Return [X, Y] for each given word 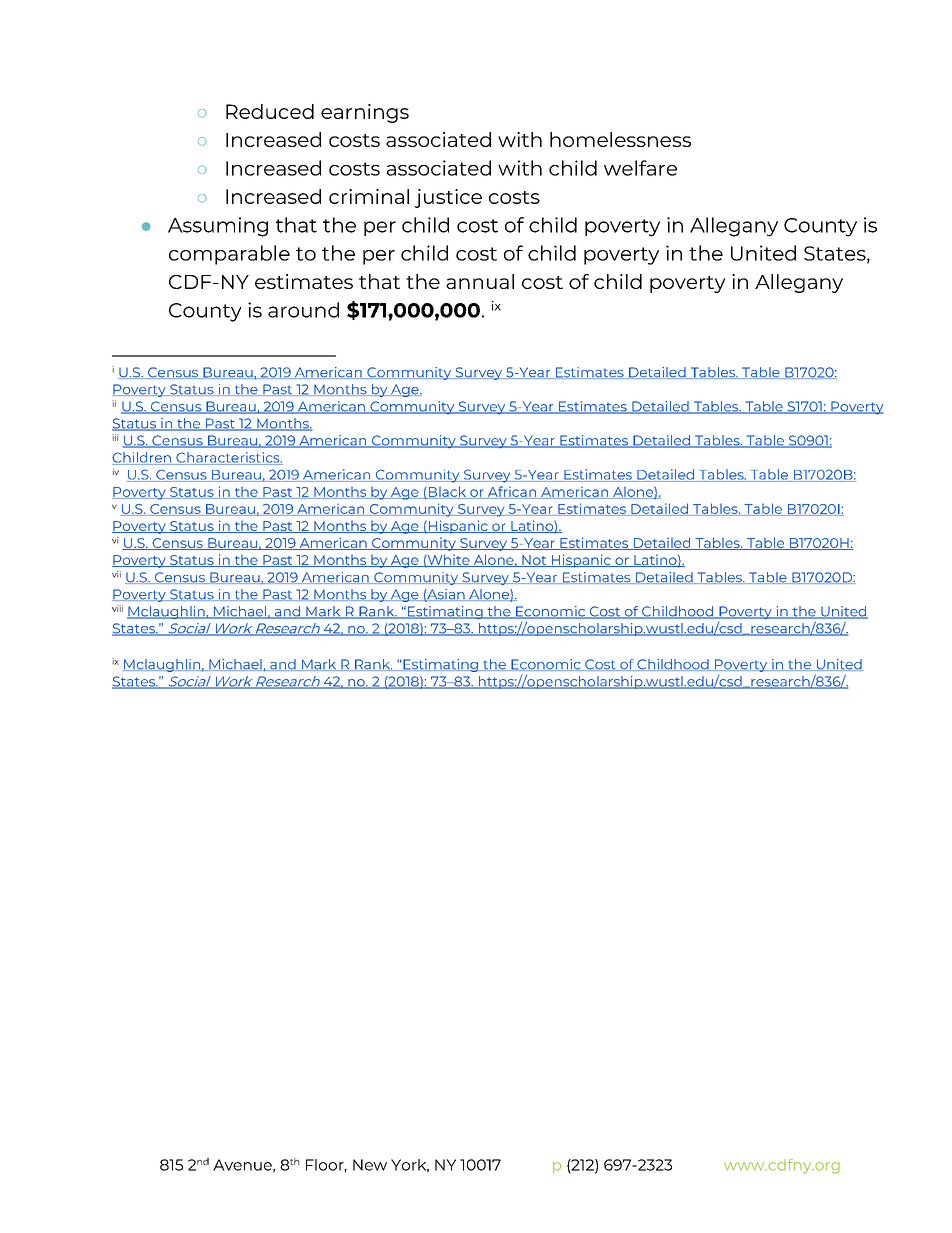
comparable [229, 255]
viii [117, 608]
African [511, 492]
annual [480, 281]
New [370, 1165]
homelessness [620, 139]
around [303, 310]
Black [447, 492]
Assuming [218, 227]
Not [534, 561]
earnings [365, 113]
